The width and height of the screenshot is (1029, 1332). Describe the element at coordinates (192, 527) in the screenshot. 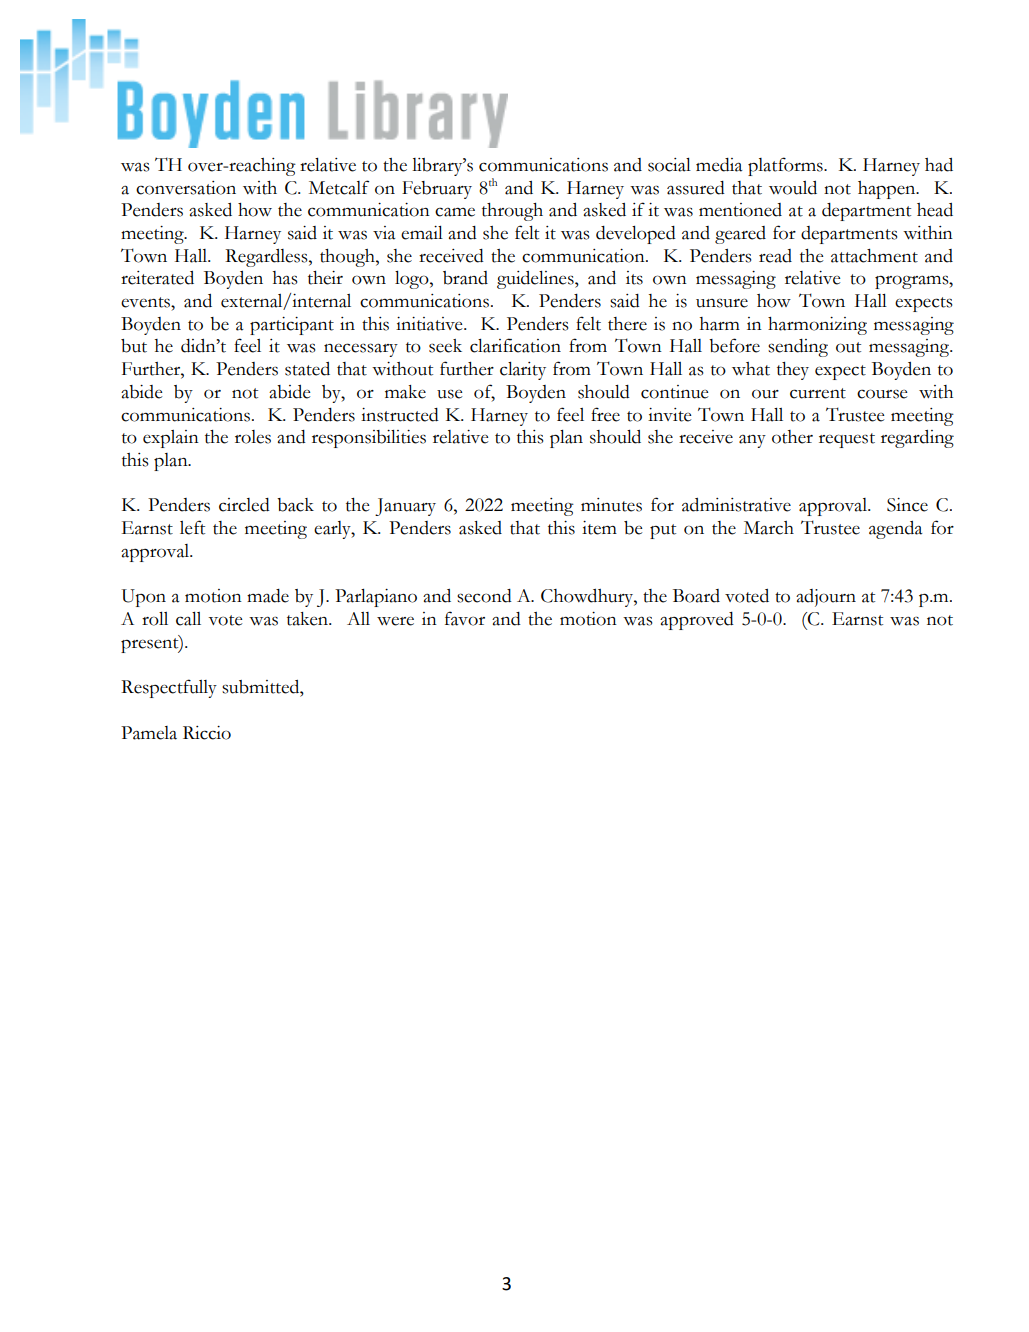

I see `left` at that location.
